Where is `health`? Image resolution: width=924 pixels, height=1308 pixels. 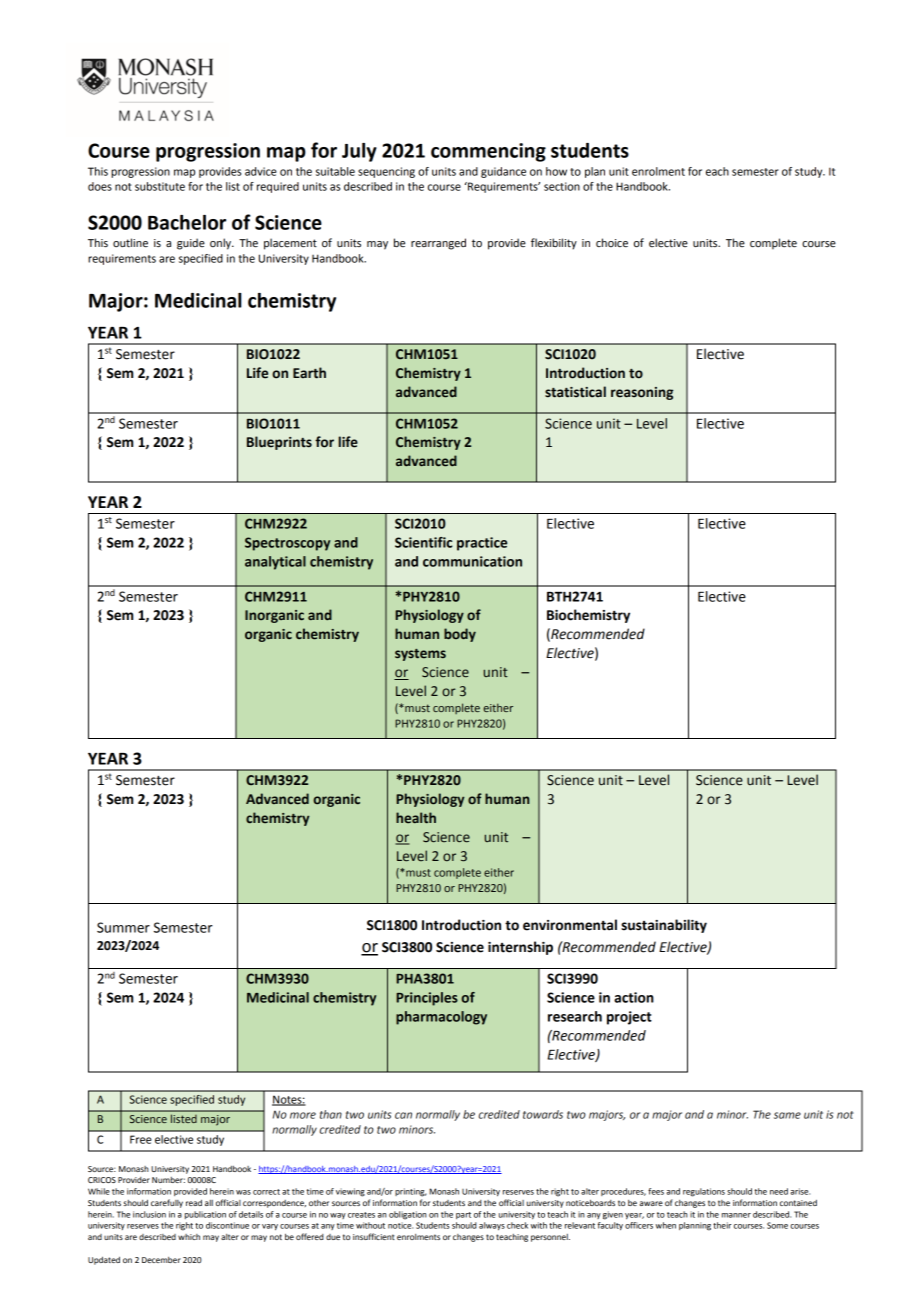
health is located at coordinates (416, 818).
